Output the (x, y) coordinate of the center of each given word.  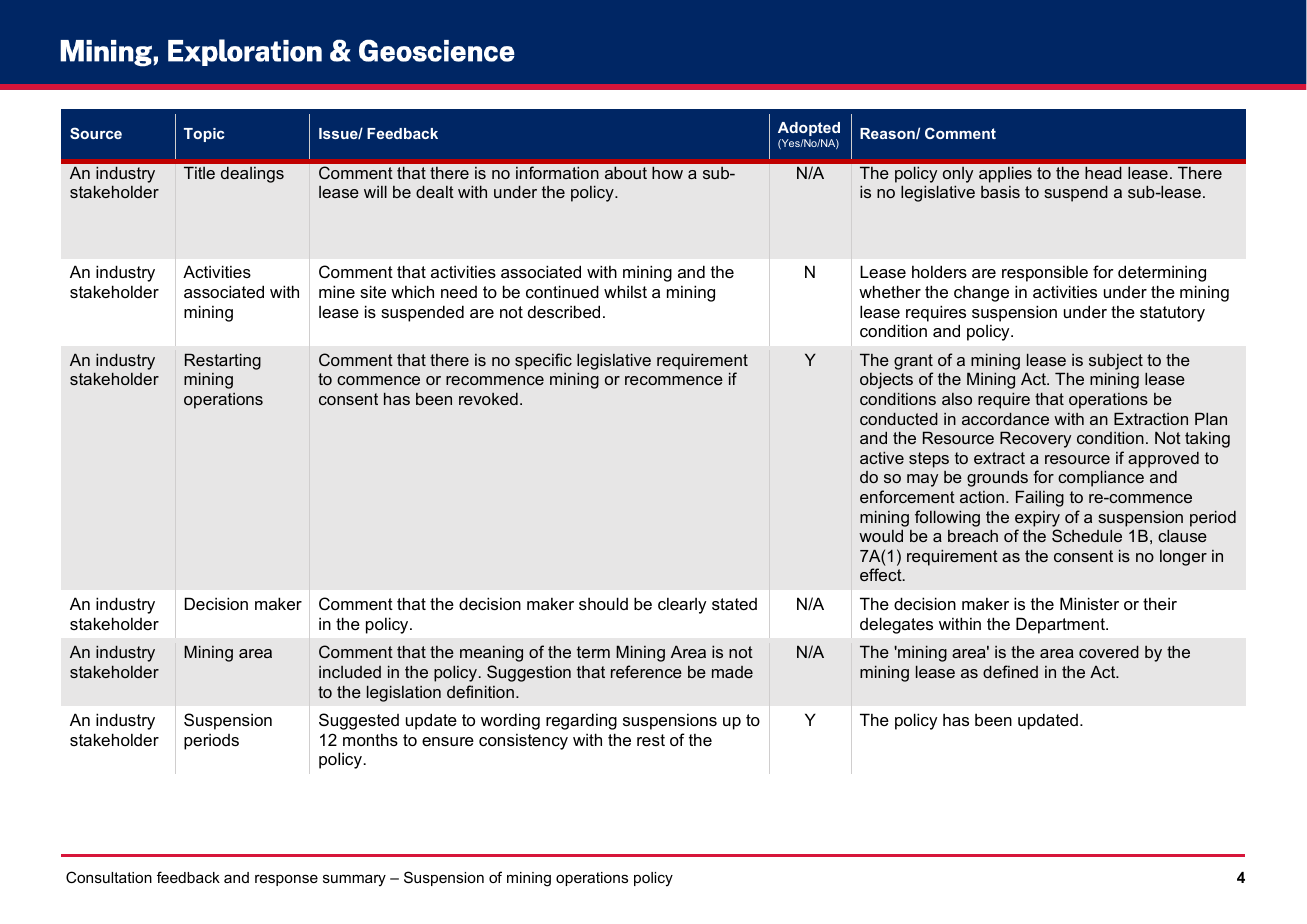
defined (1010, 671)
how (667, 172)
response (286, 880)
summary (354, 880)
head (1103, 172)
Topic (204, 135)
